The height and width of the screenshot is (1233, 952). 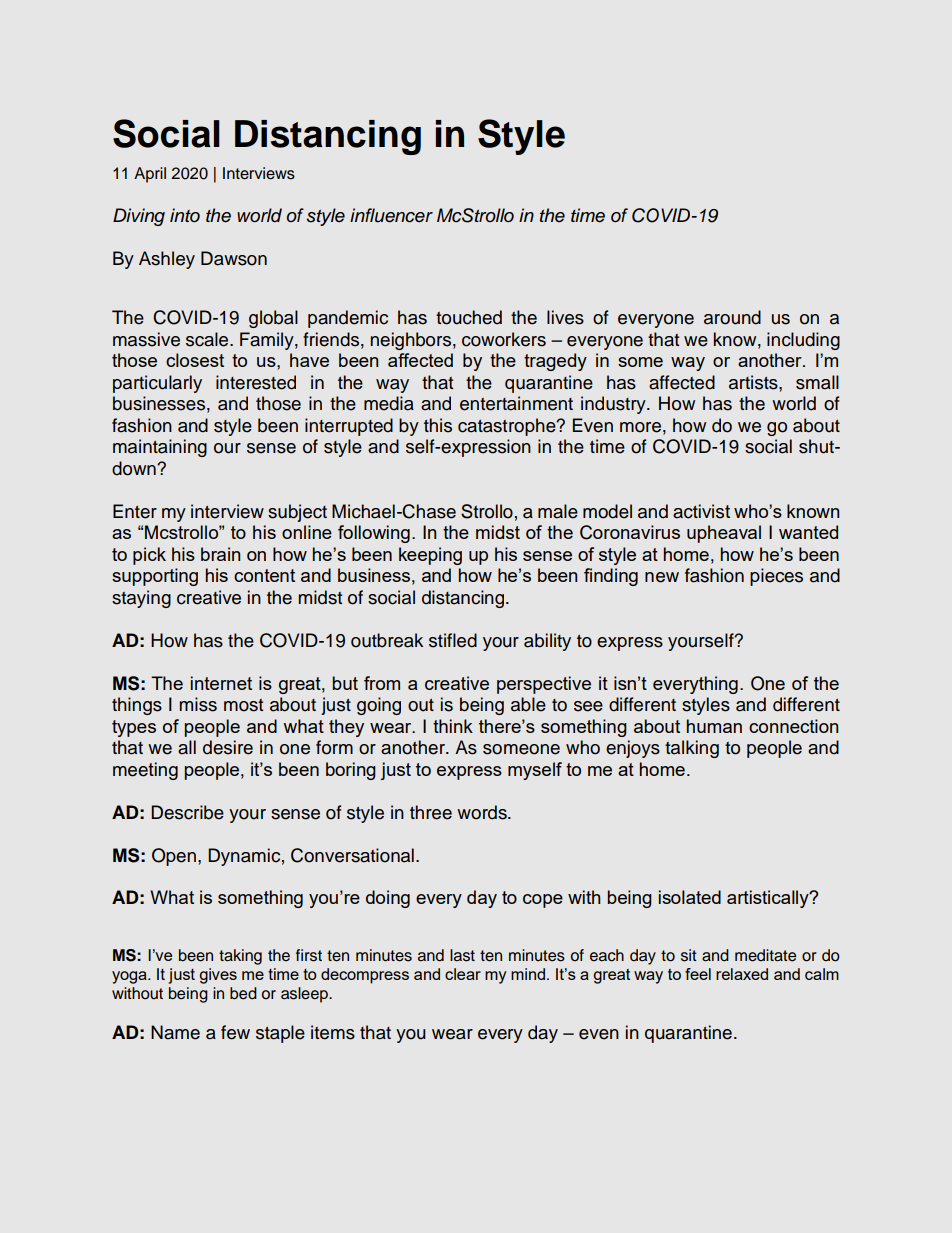 What do you see at coordinates (692, 749) in the screenshot?
I see `talking` at bounding box center [692, 749].
